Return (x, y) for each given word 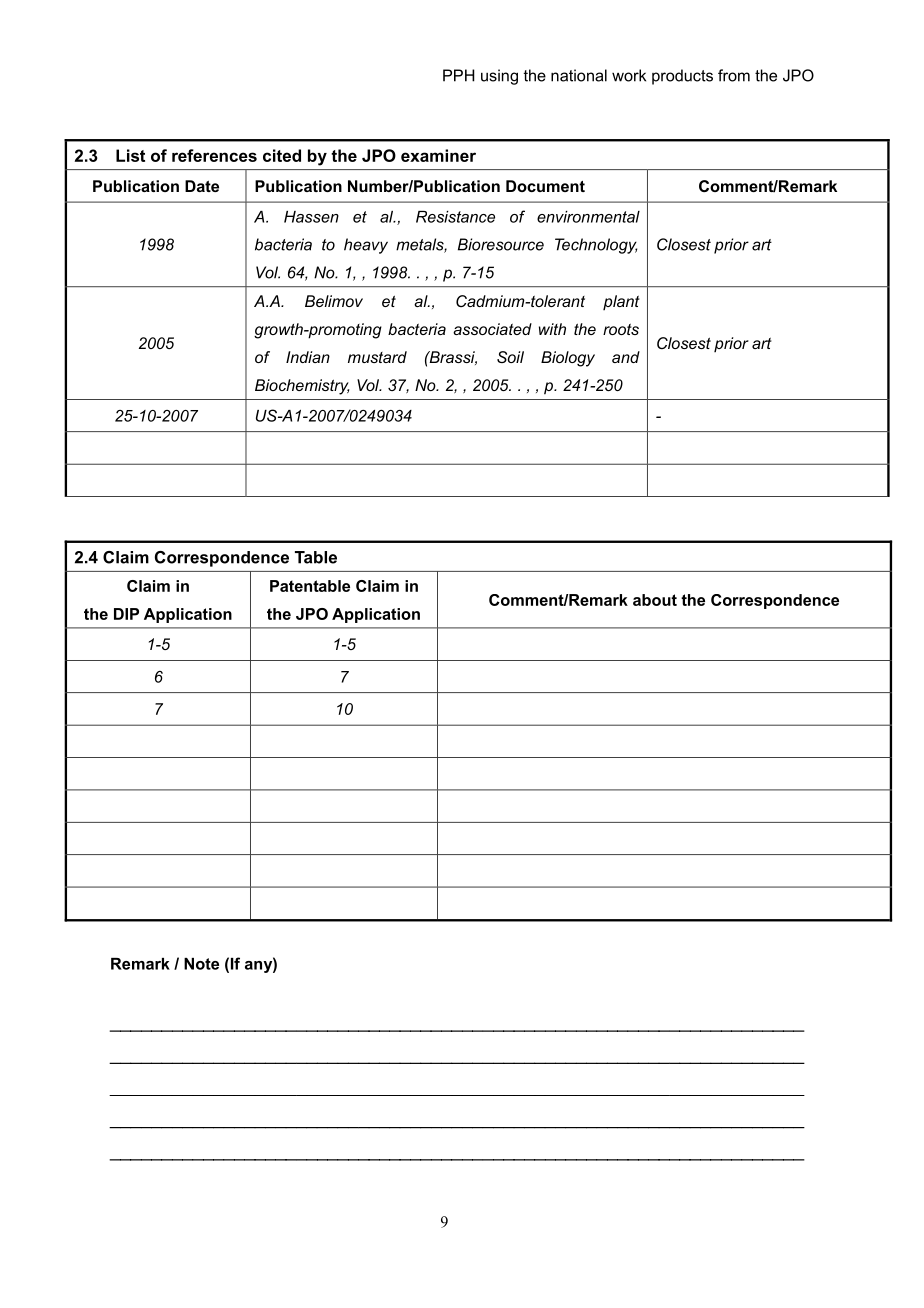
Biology (568, 359)
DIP (126, 614)
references (214, 155)
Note (201, 964)
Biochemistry (302, 387)
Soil (510, 357)
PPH (459, 75)
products (682, 77)
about (655, 600)
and (626, 357)
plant (621, 302)
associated (492, 329)
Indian (308, 357)
